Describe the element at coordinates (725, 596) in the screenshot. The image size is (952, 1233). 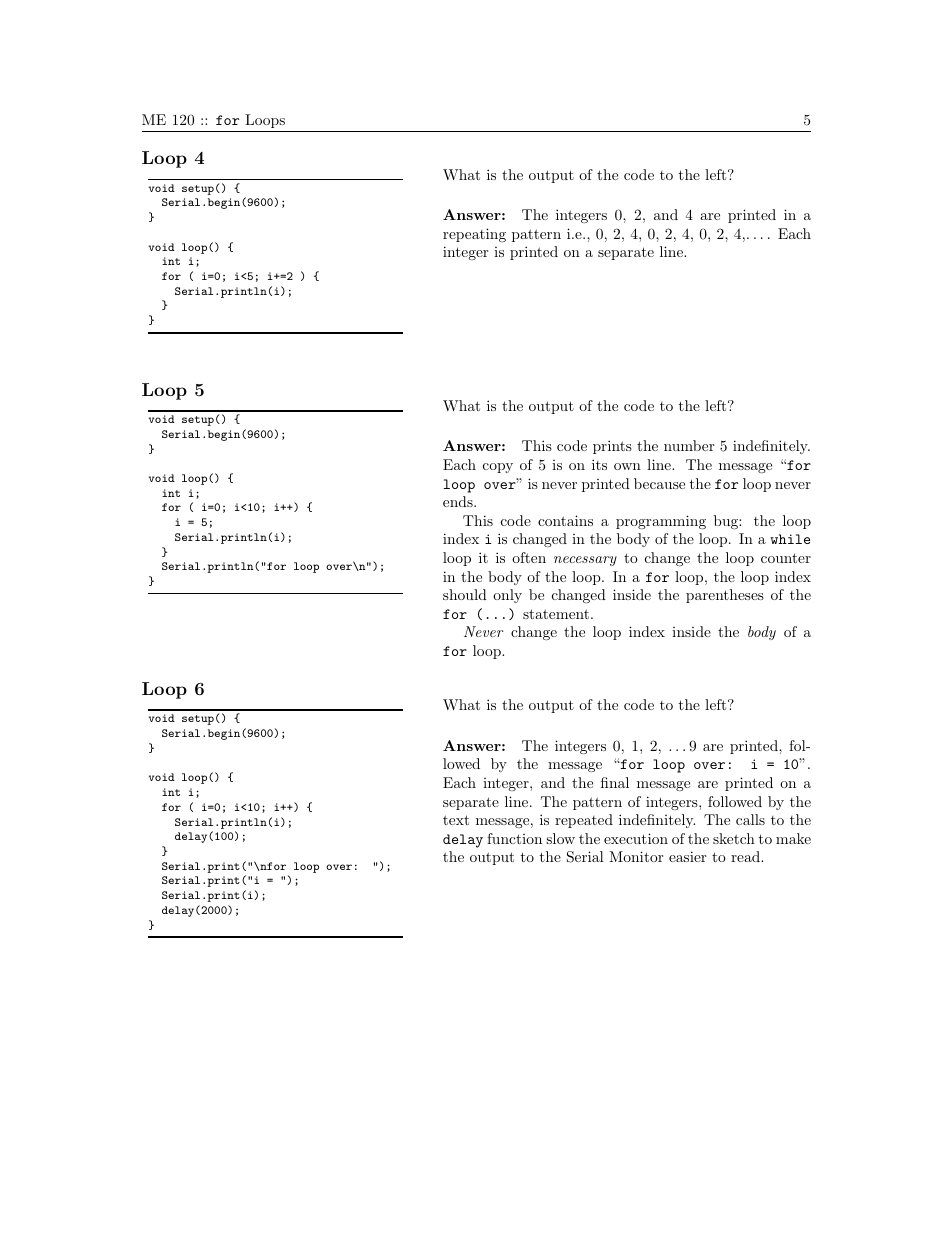
I see `parentheses` at that location.
